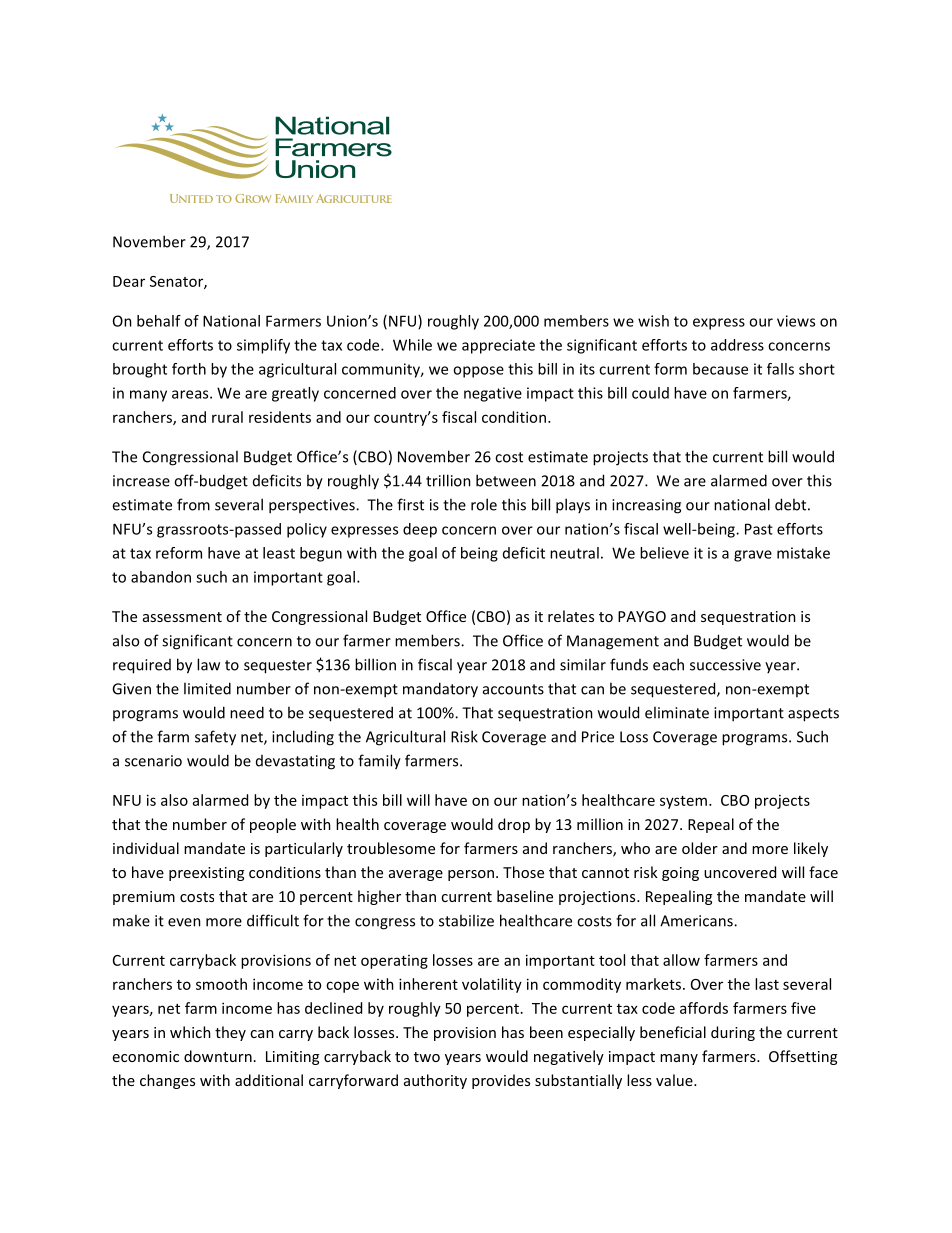 This screenshot has height=1233, width=952. What do you see at coordinates (796, 321) in the screenshot?
I see `views` at bounding box center [796, 321].
